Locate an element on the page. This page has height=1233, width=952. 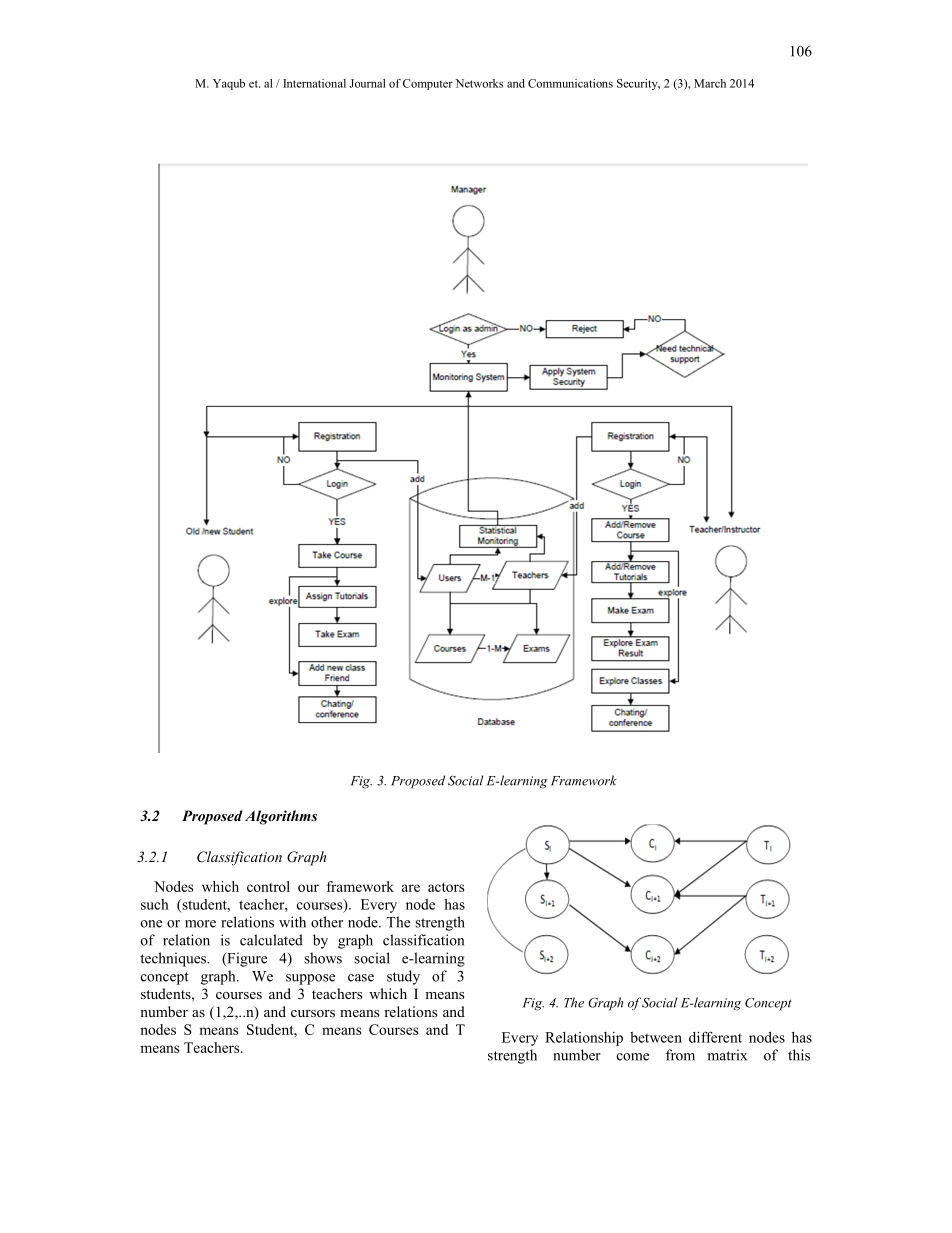
March is located at coordinates (710, 83).
